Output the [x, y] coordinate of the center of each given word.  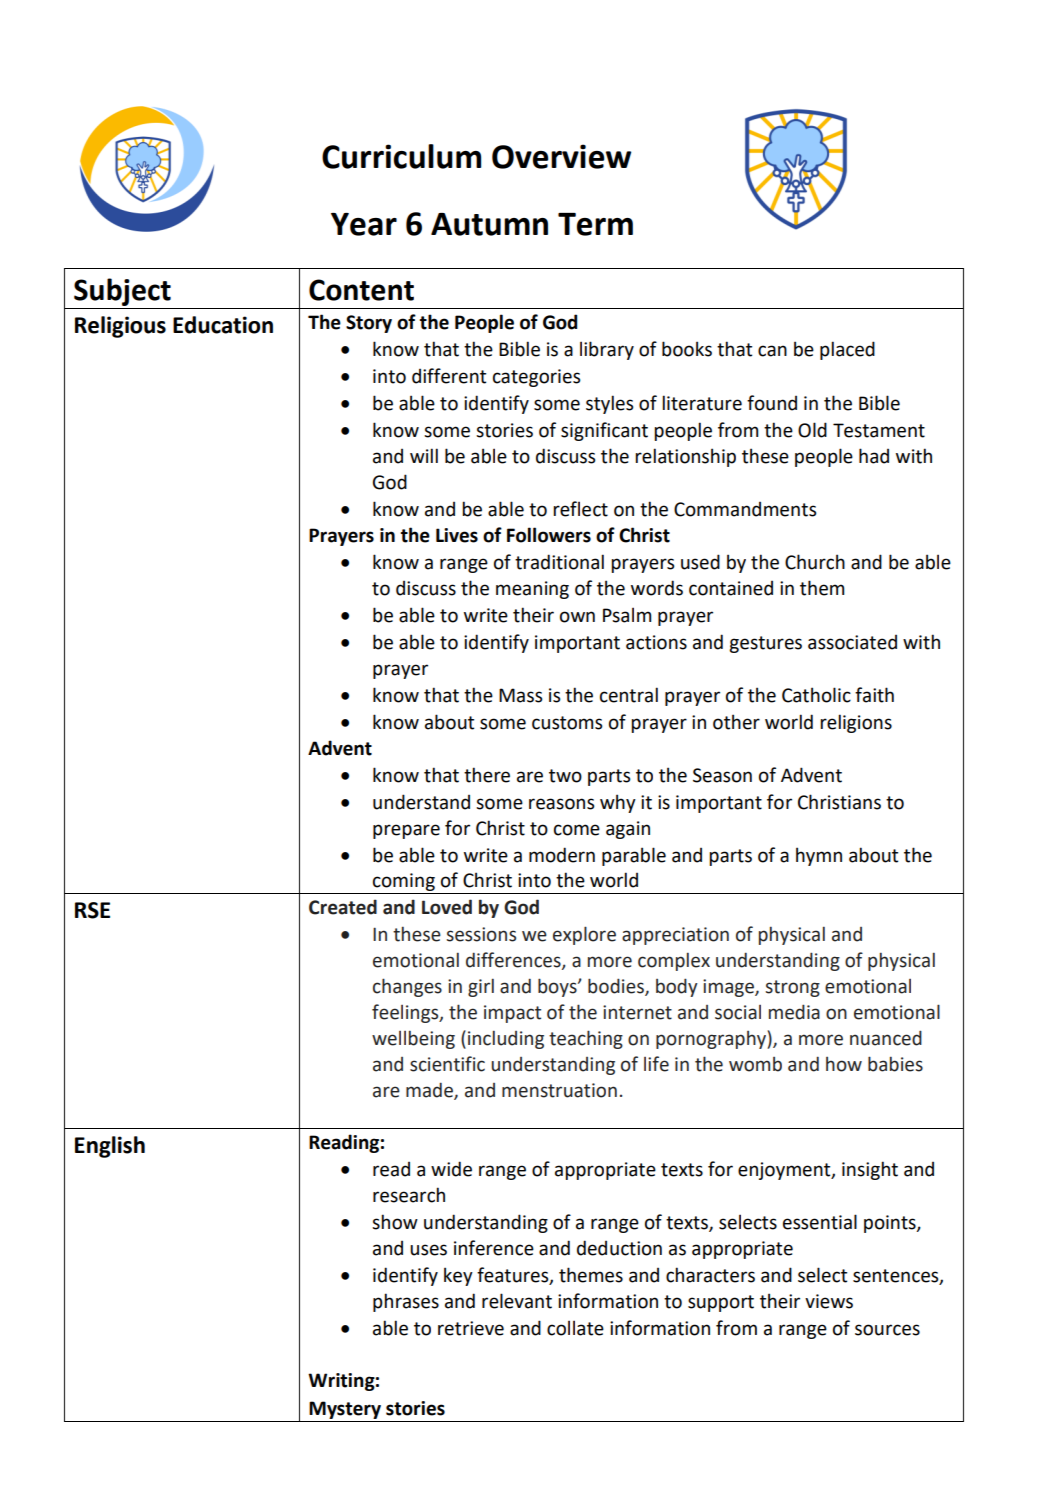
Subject [122, 292]
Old [812, 430]
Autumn [489, 224]
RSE [92, 910]
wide [451, 1169]
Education [223, 325]
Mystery [345, 1411]
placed [847, 350]
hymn [819, 856]
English [110, 1147]
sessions [481, 934]
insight [870, 1170]
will [424, 455]
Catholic [816, 695]
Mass [520, 695]
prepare [406, 831]
